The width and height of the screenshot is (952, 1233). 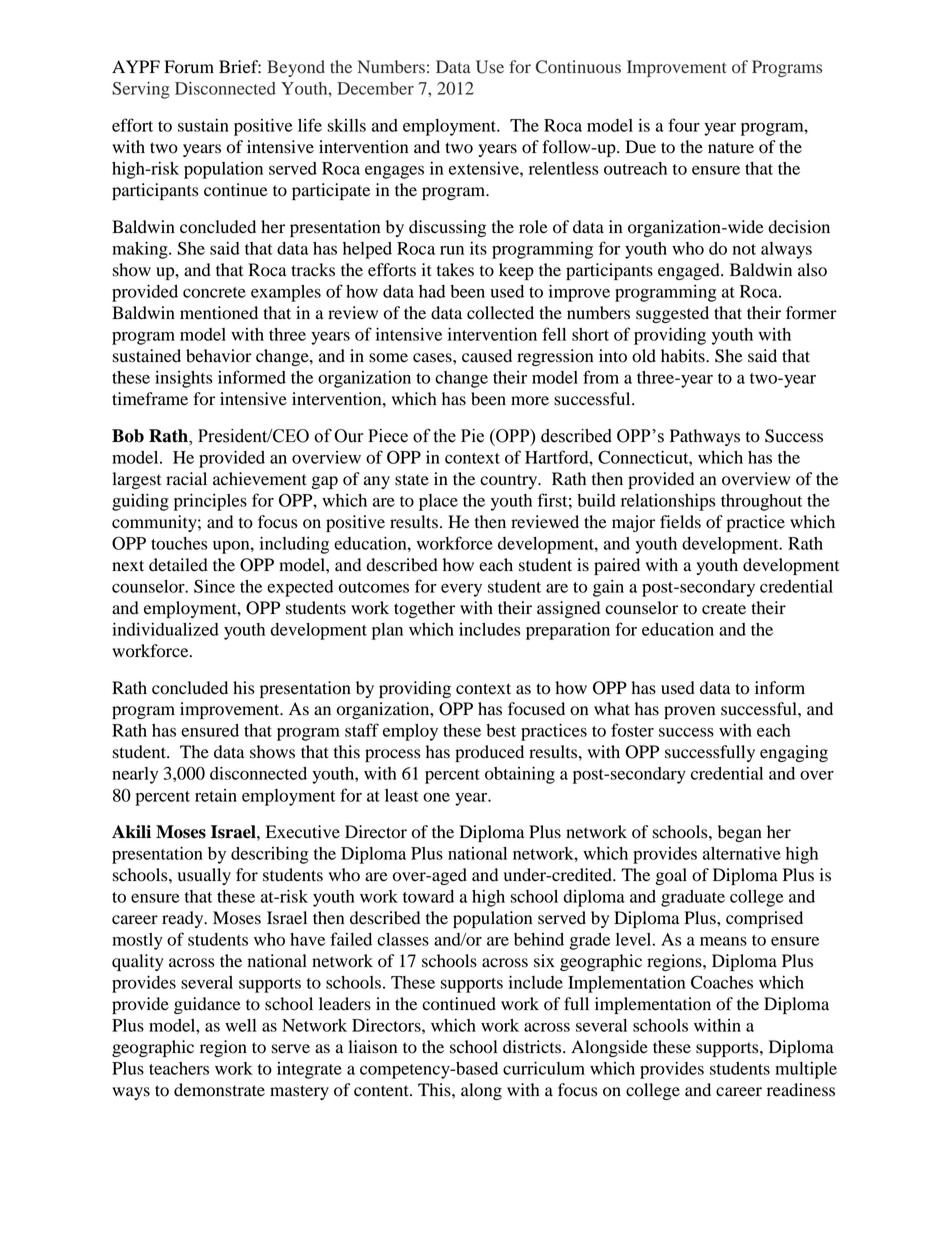 What do you see at coordinates (375, 88) in the screenshot?
I see `December` at bounding box center [375, 88].
